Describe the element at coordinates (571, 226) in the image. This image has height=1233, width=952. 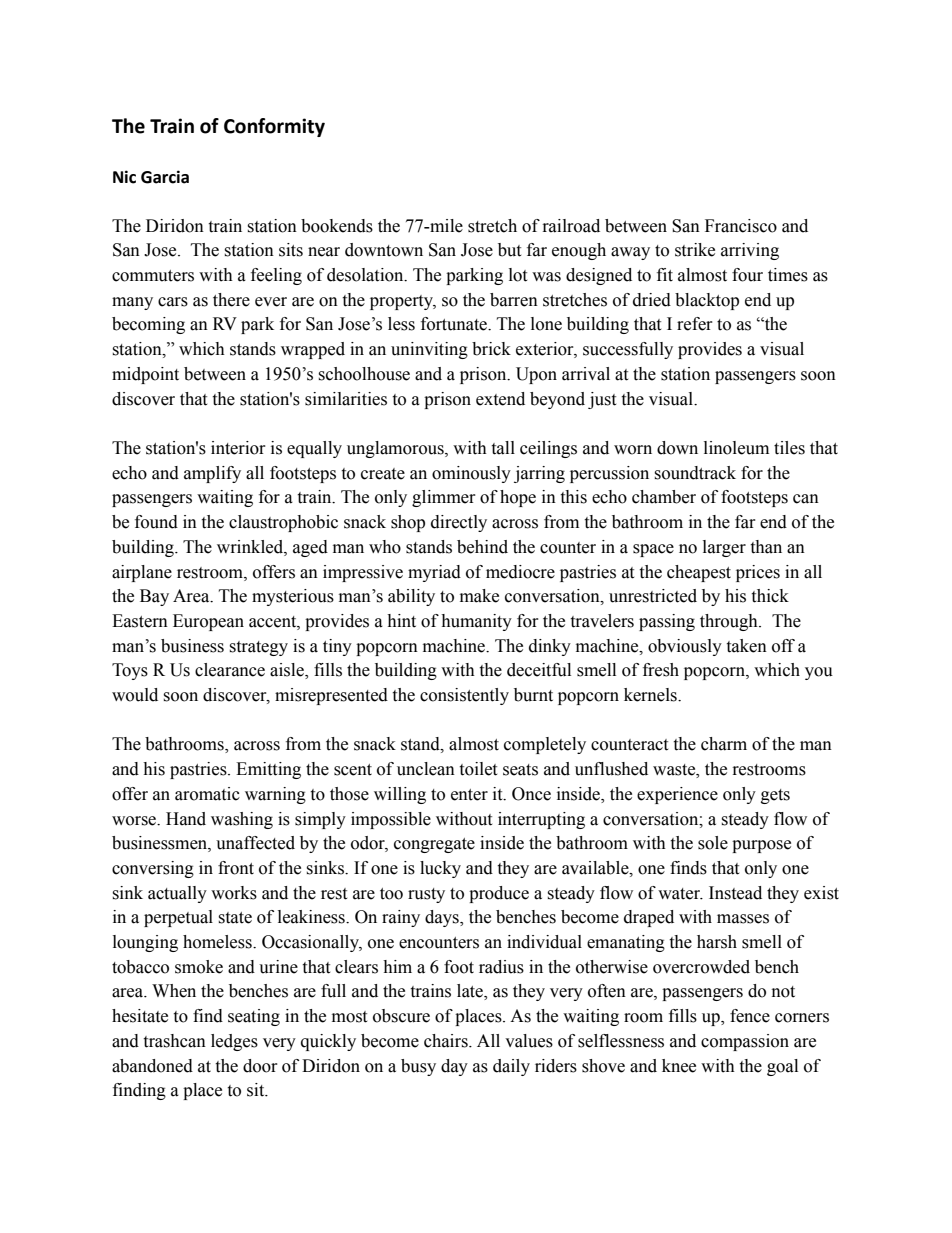
I see `railroad` at that location.
